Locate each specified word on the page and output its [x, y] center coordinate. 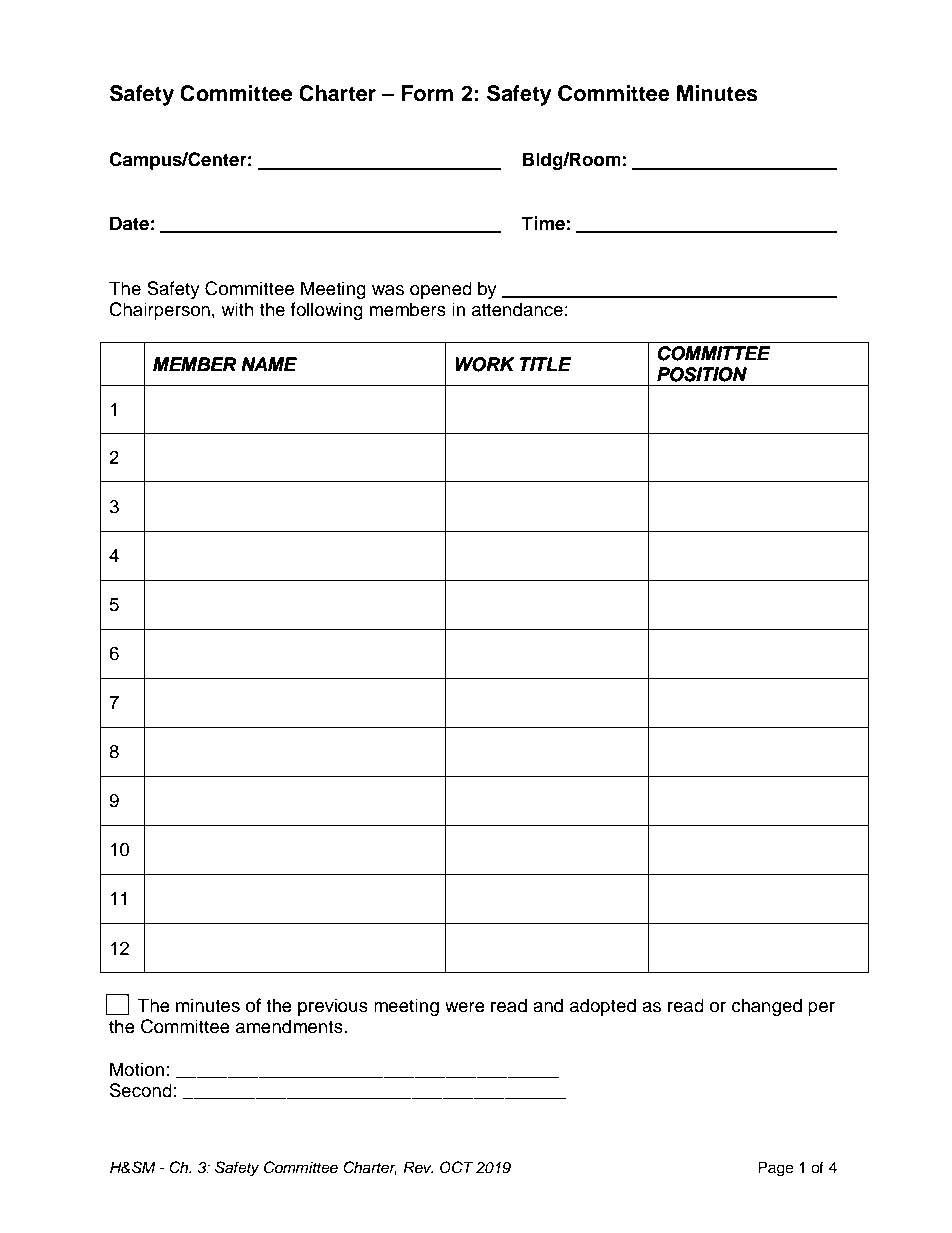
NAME [269, 364]
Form [427, 93]
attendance [517, 309]
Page [775, 1169]
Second [141, 1090]
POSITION [702, 374]
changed [767, 1007]
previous [333, 1007]
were [465, 1007]
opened [441, 290]
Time [543, 223]
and [548, 1005]
